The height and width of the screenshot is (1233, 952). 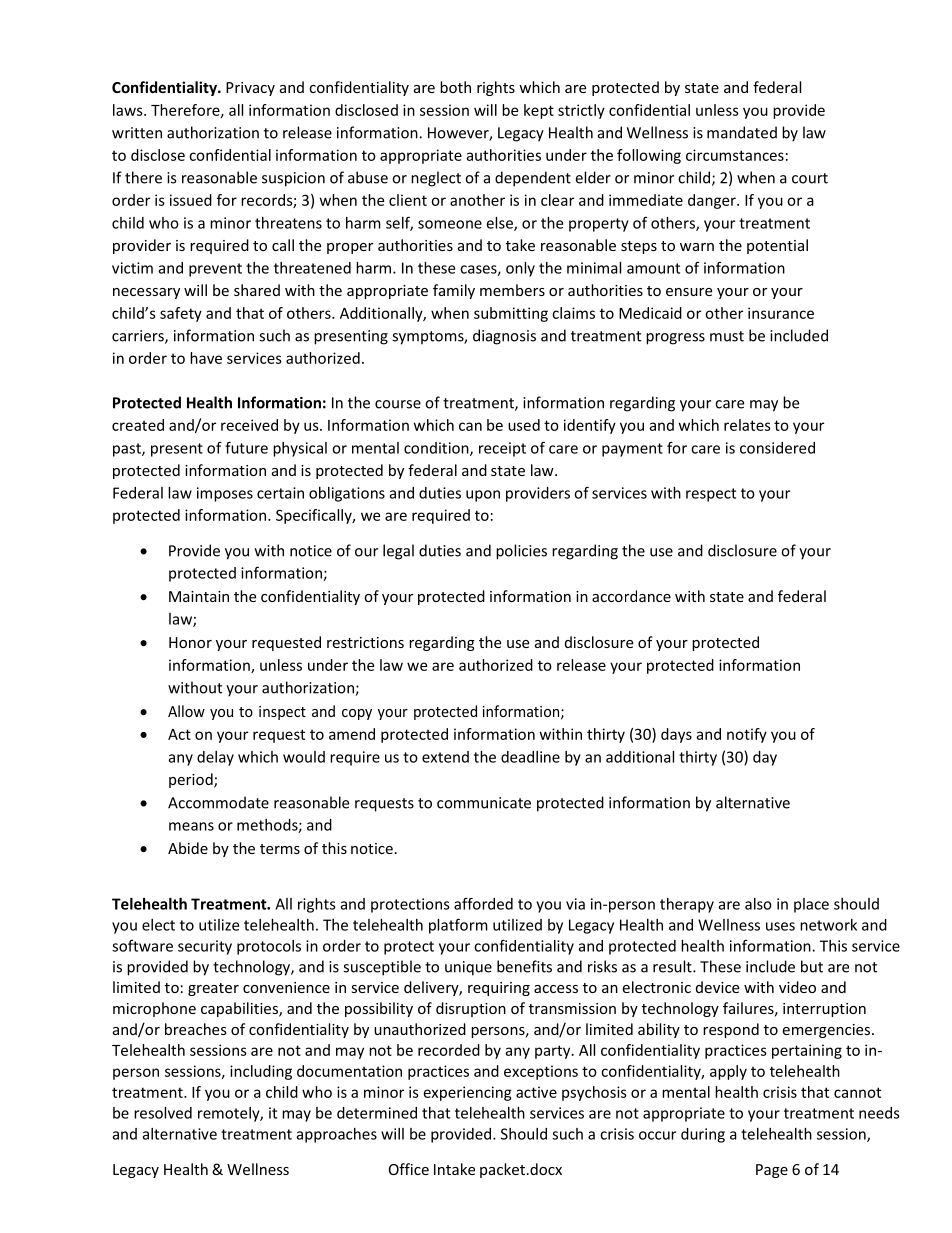 What do you see at coordinates (163, 1113) in the screenshot?
I see `resolved` at bounding box center [163, 1113].
